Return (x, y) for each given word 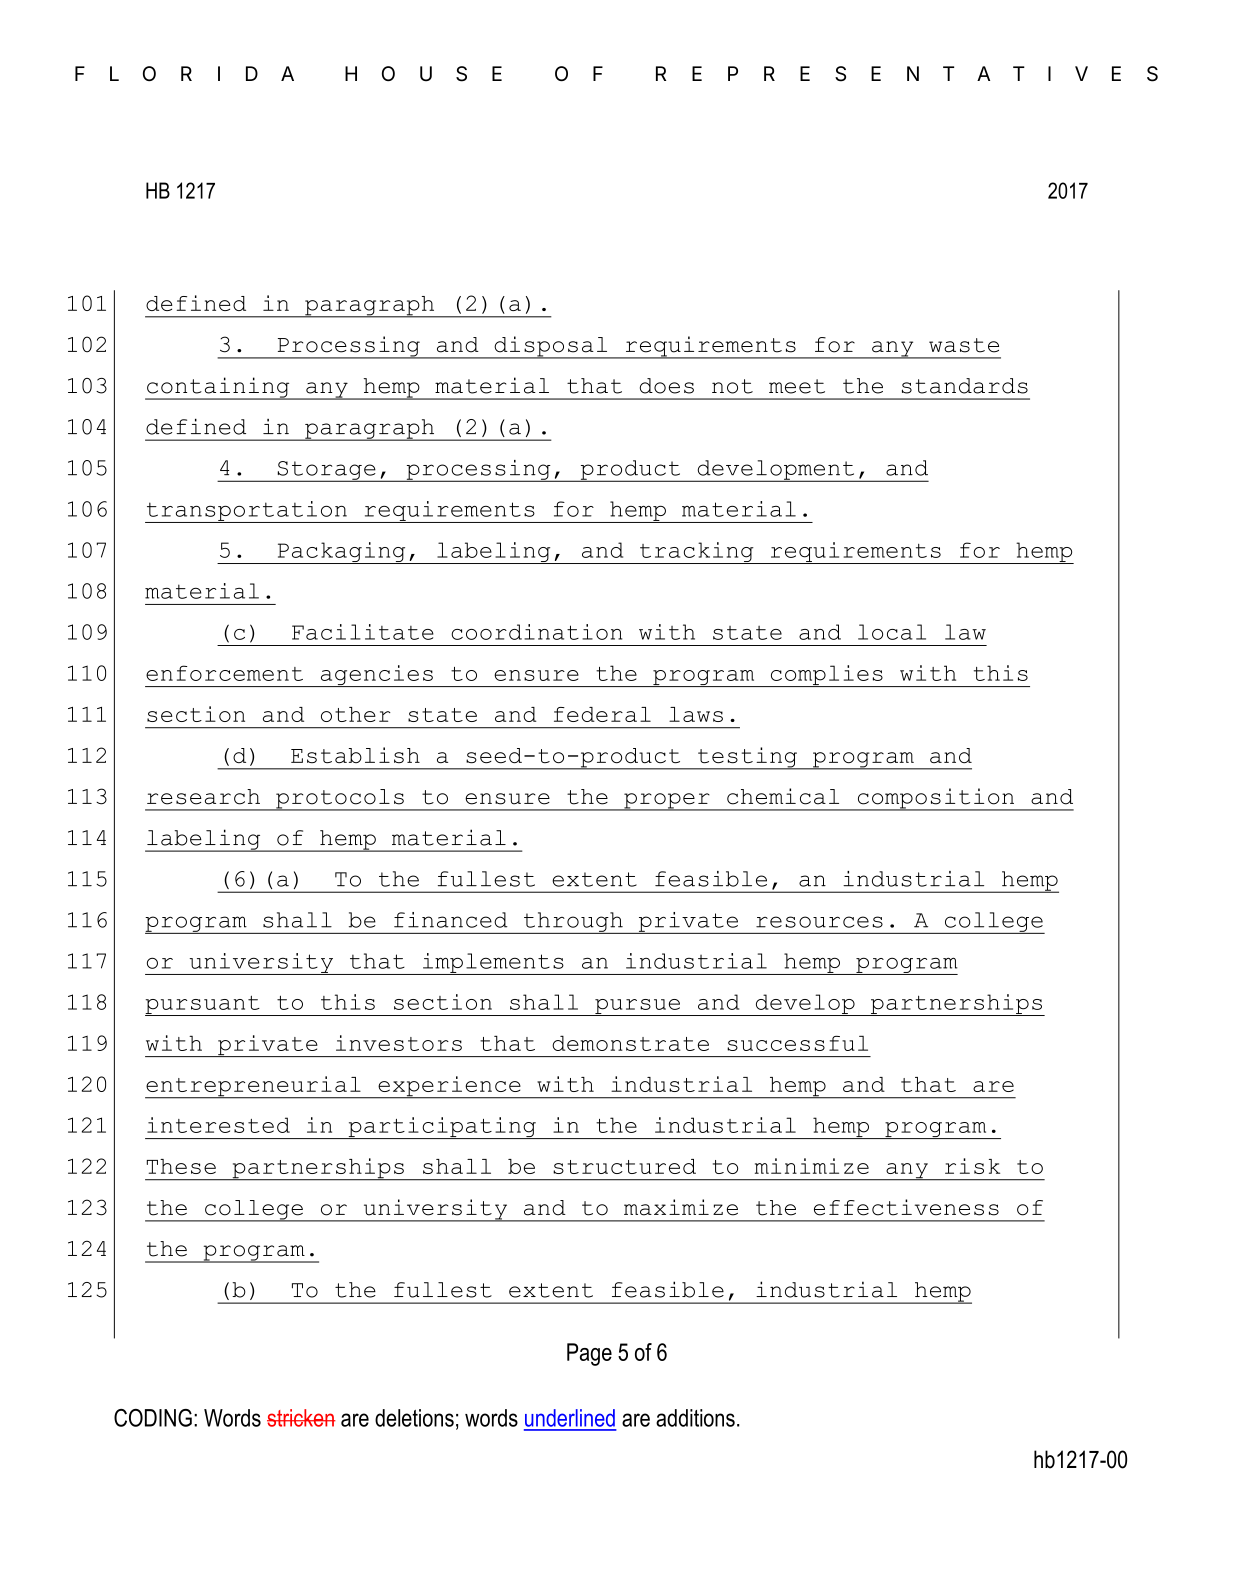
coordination (536, 632)
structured (624, 1166)
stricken (301, 1418)
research (203, 797)
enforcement (224, 673)
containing (218, 388)
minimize (812, 1166)
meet (797, 386)
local (892, 632)
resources (819, 922)
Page (589, 1354)
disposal (551, 347)
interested (218, 1125)
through (573, 923)
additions (695, 1418)
